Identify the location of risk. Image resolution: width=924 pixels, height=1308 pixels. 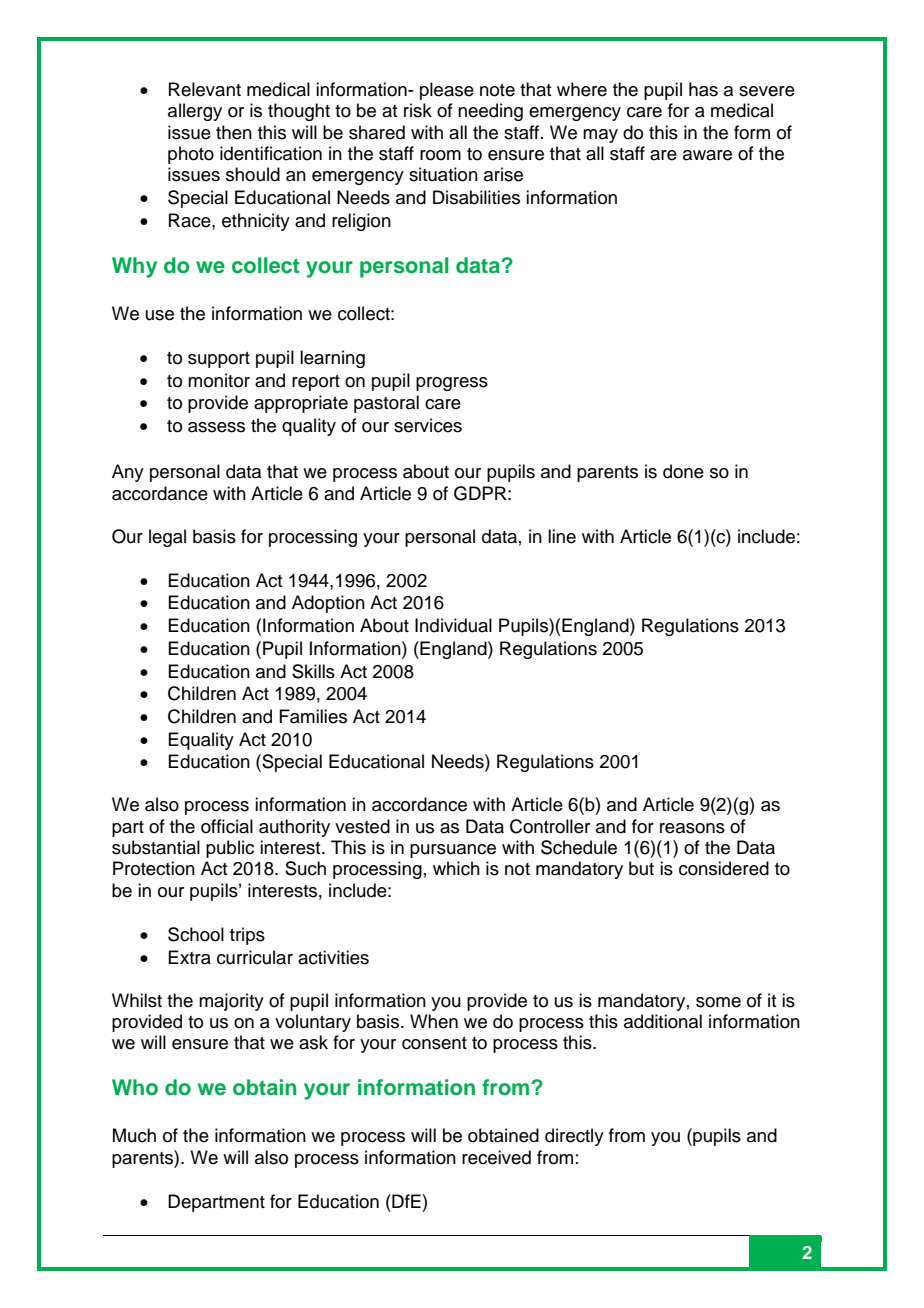
(418, 110).
